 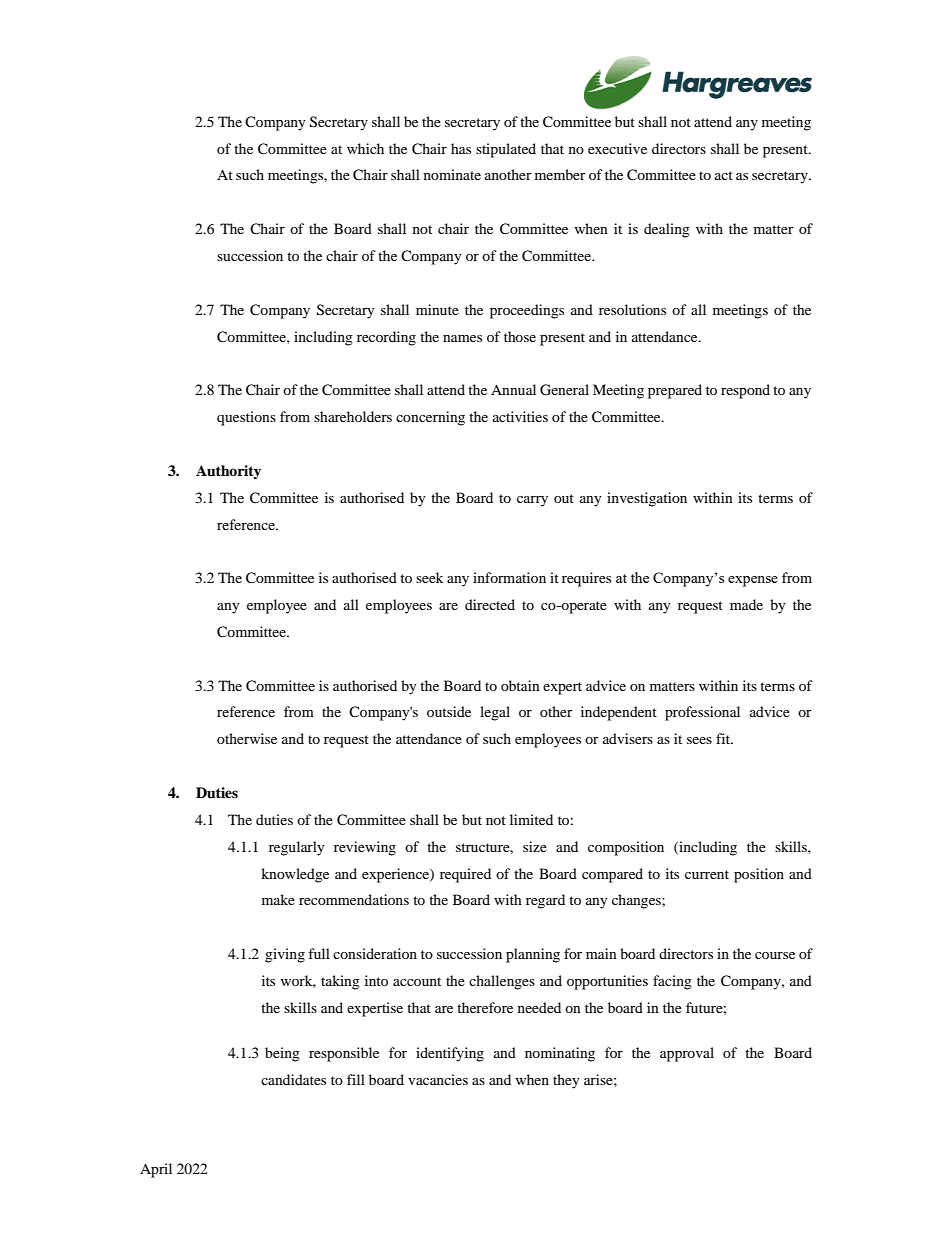 What do you see at coordinates (438, 1079) in the screenshot?
I see `vacancies` at bounding box center [438, 1079].
